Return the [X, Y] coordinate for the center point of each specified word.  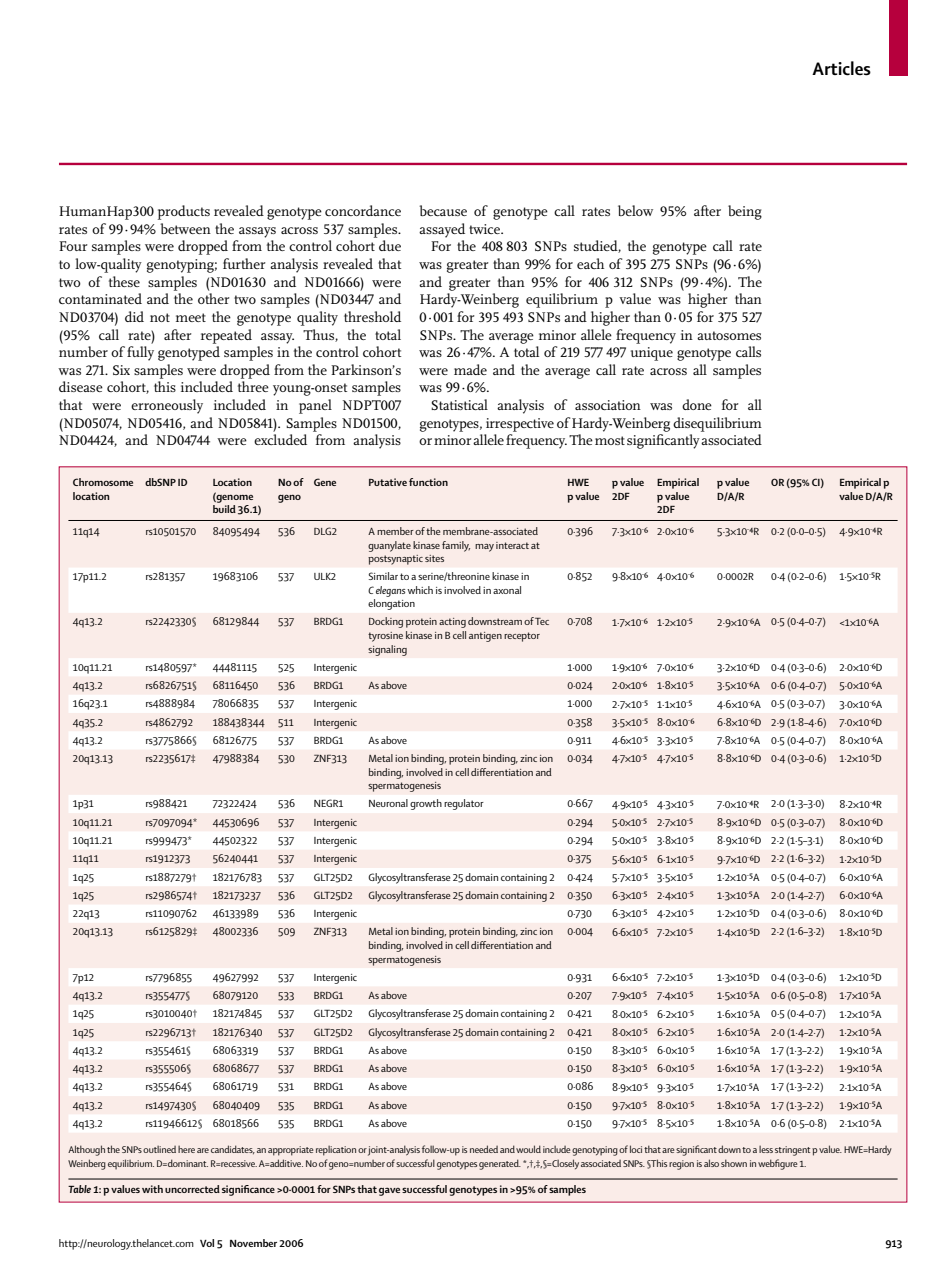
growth [426, 804]
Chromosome [103, 482]
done [697, 404]
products [184, 212]
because [443, 210]
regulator [464, 804]
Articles [841, 68]
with [152, 1189]
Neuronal [388, 803]
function [428, 482]
